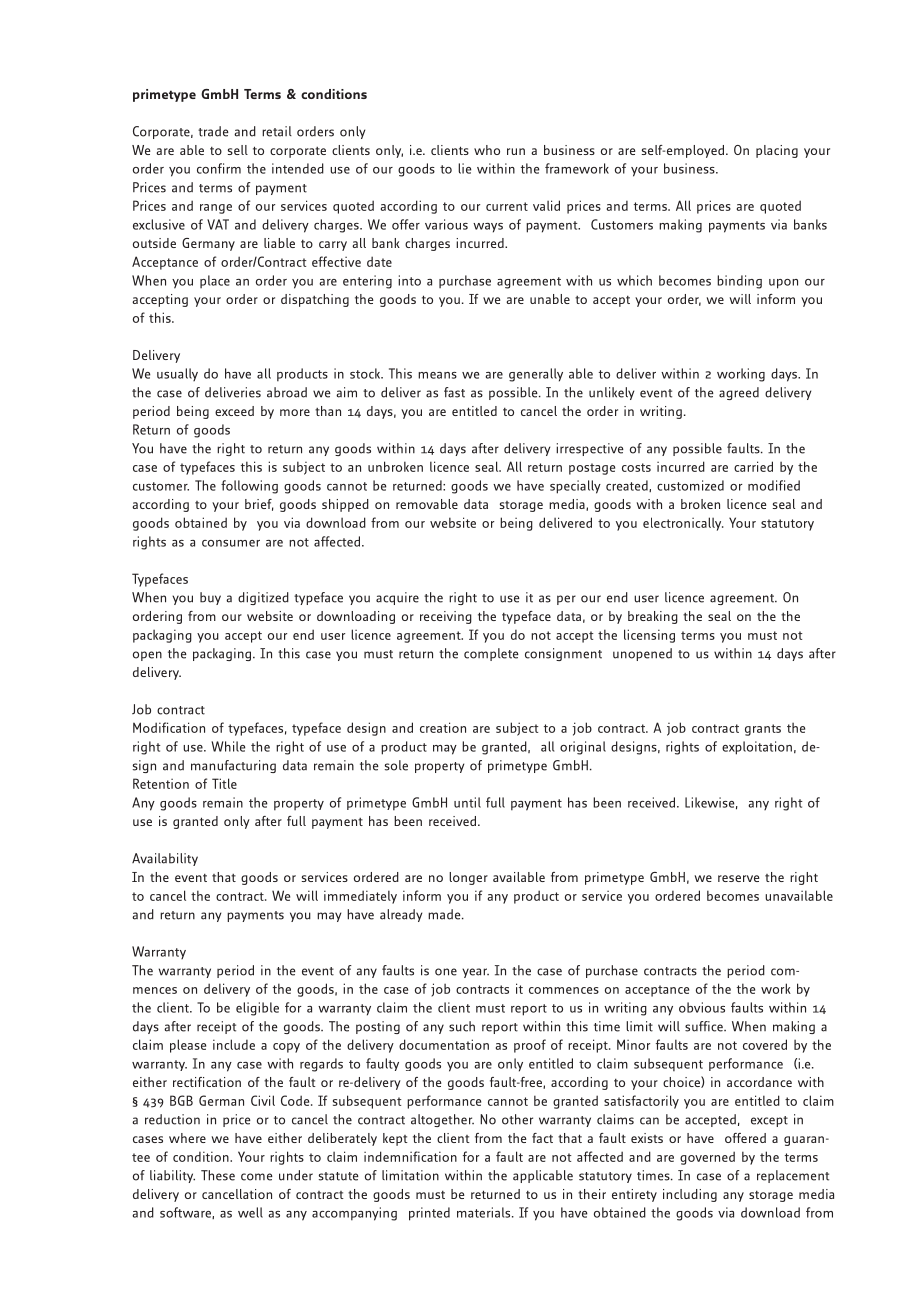 The width and height of the screenshot is (924, 1308). Describe the element at coordinates (491, 654) in the screenshot. I see `complete` at that location.
